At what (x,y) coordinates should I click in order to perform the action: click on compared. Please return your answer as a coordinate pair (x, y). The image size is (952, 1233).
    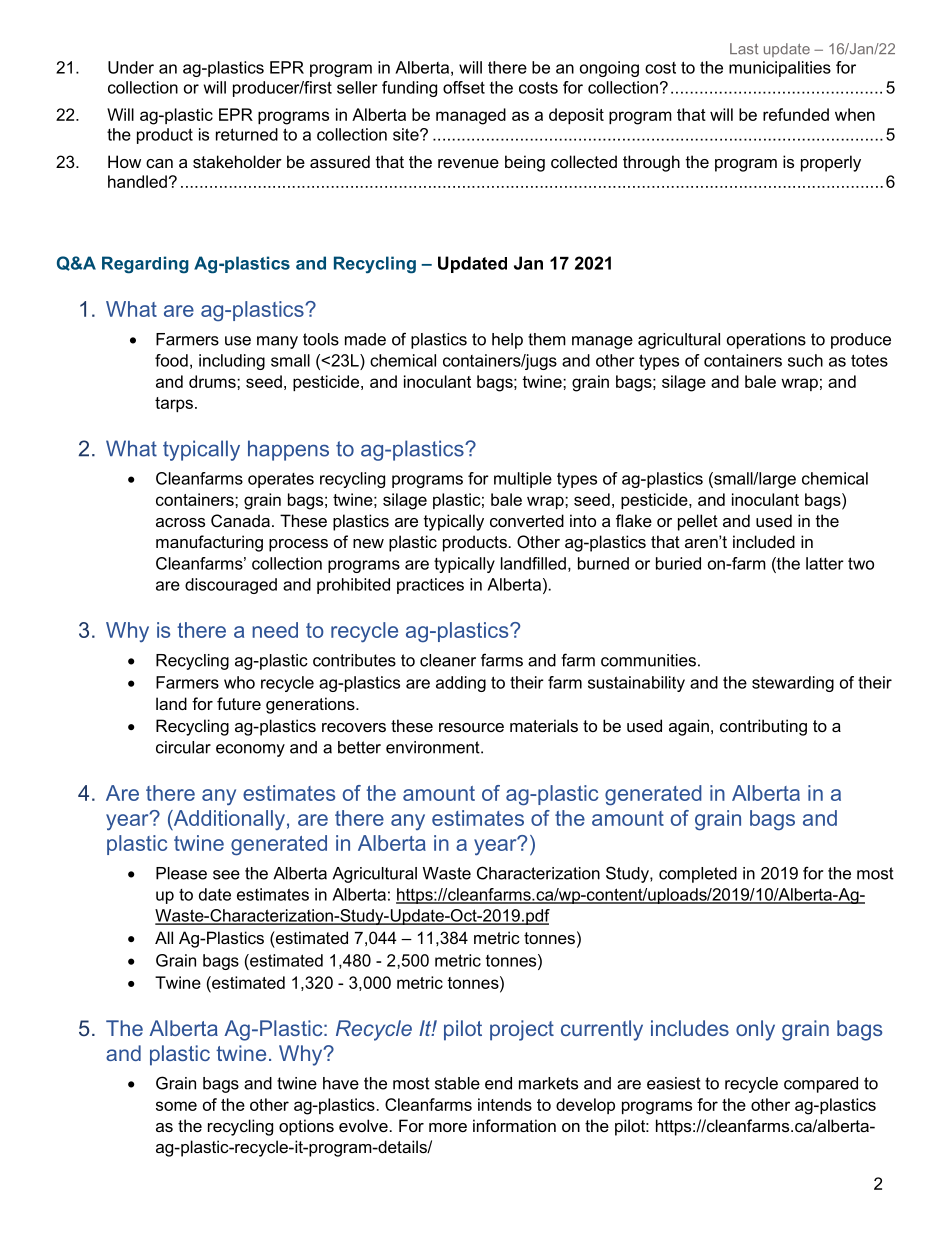
    Looking at the image, I should click on (821, 1085).
